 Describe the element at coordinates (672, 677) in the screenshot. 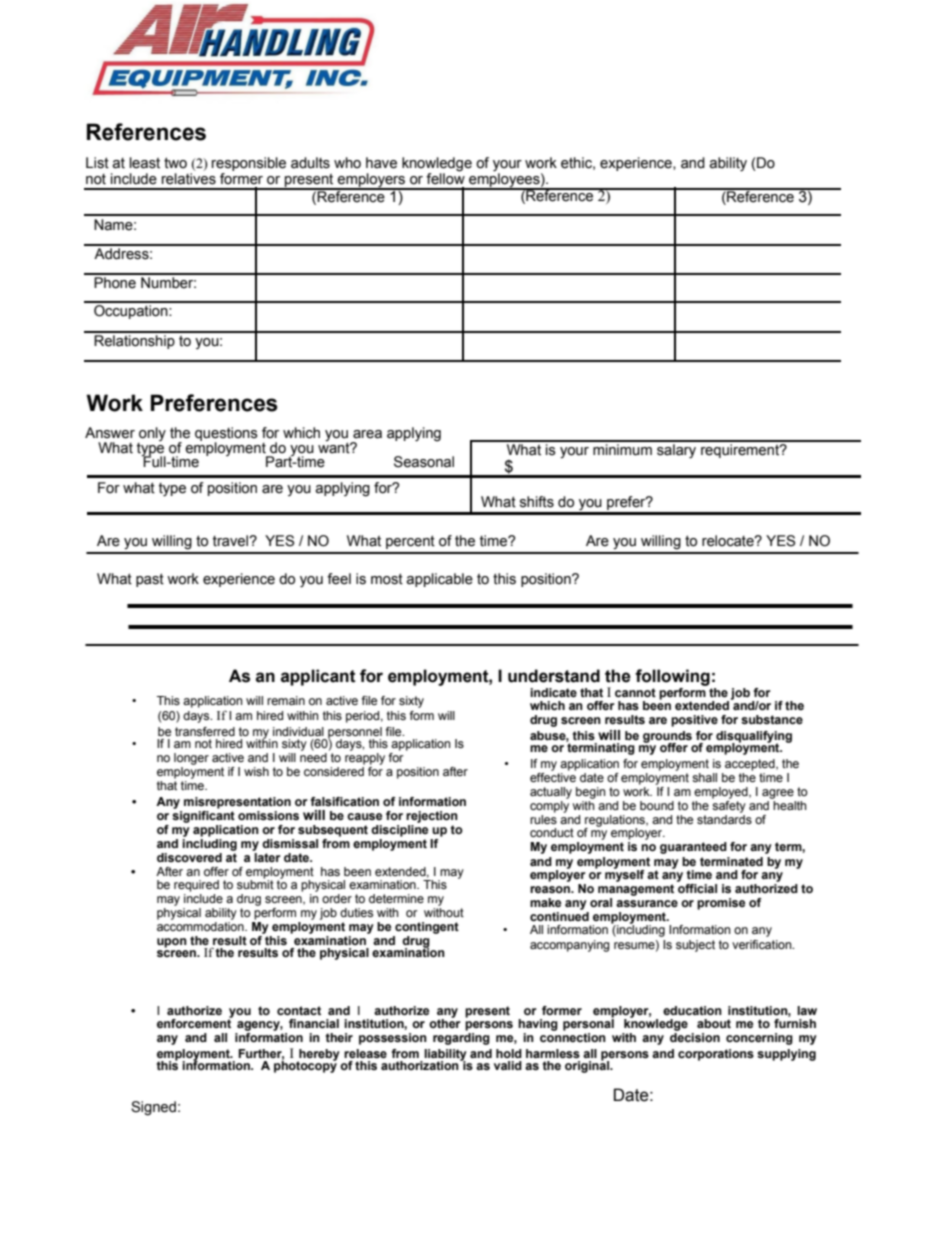

I see `following` at that location.
